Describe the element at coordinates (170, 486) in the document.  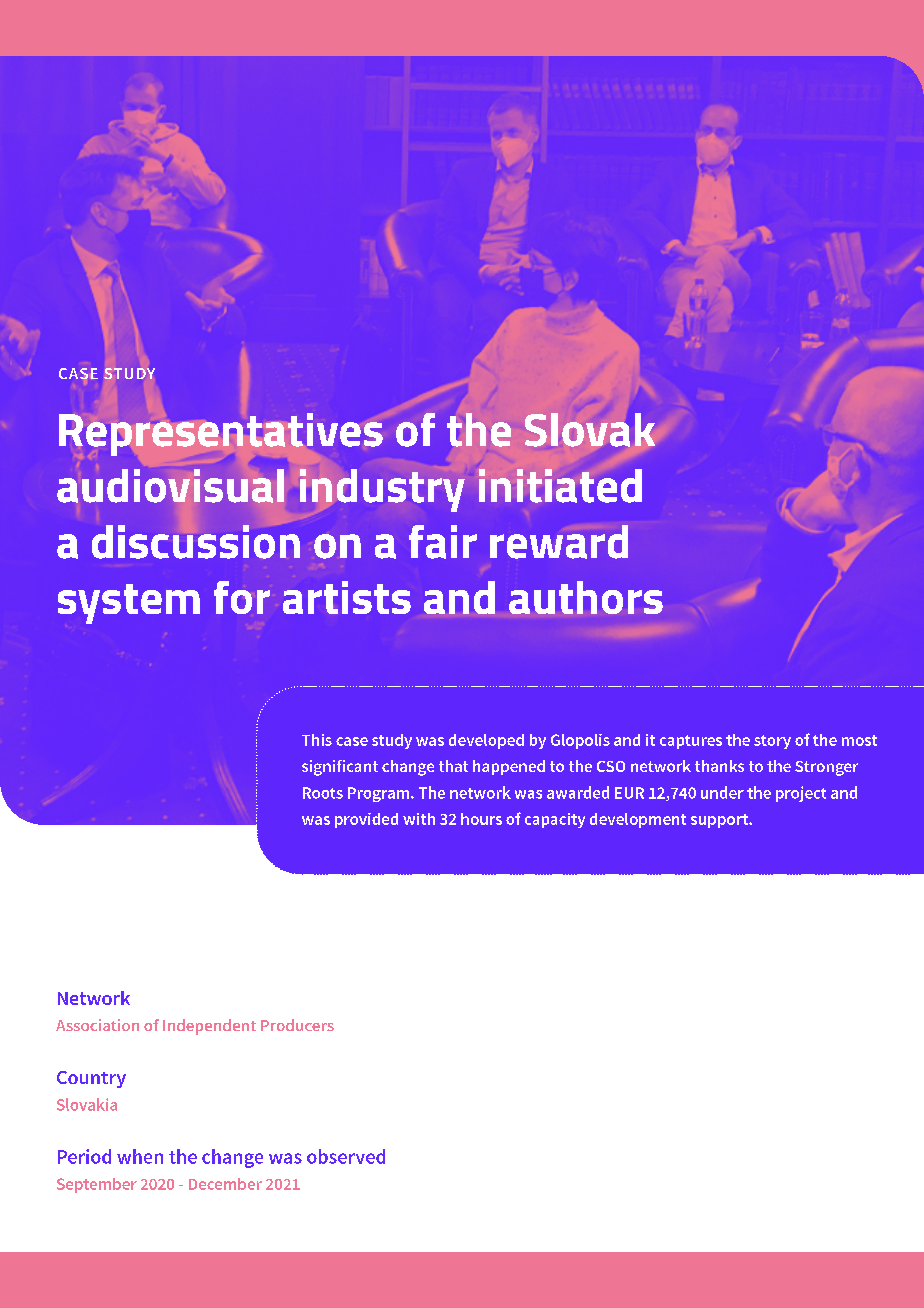
I see `audiovisual` at that location.
